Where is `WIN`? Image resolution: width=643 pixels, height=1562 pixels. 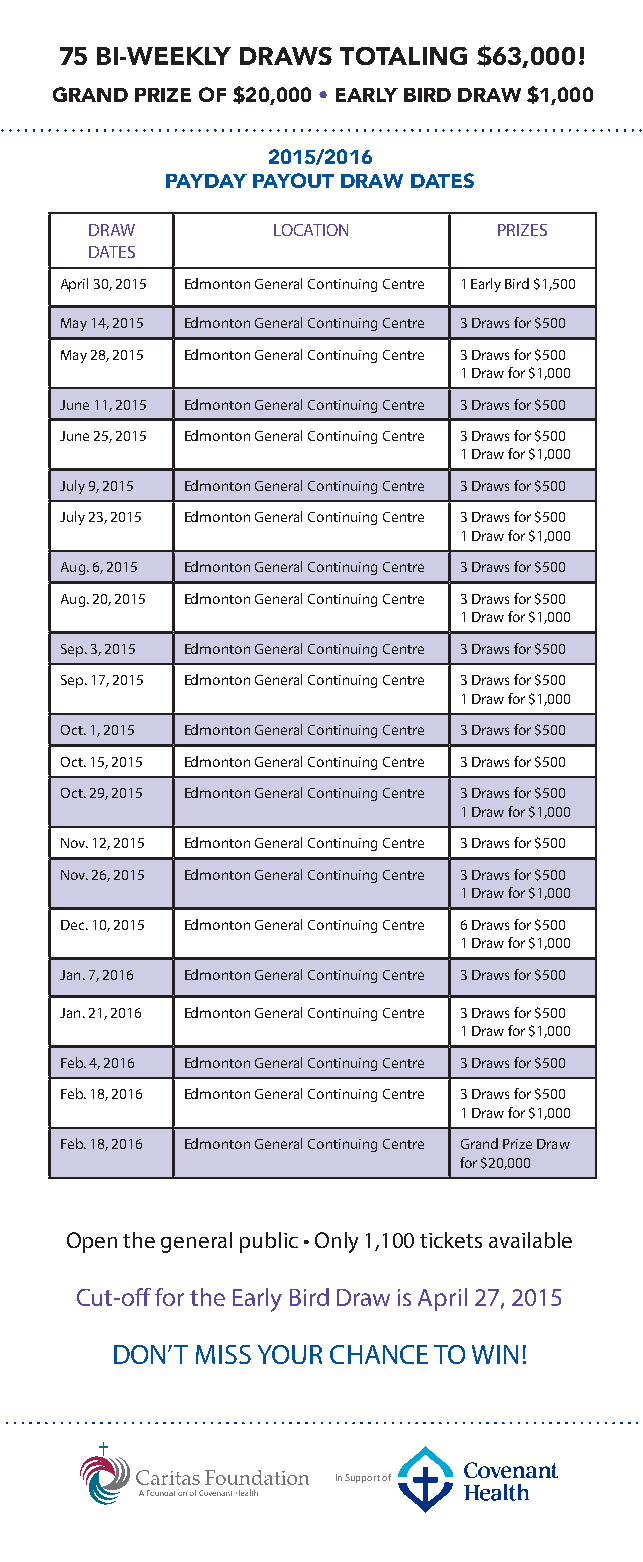 WIN is located at coordinates (495, 1354).
